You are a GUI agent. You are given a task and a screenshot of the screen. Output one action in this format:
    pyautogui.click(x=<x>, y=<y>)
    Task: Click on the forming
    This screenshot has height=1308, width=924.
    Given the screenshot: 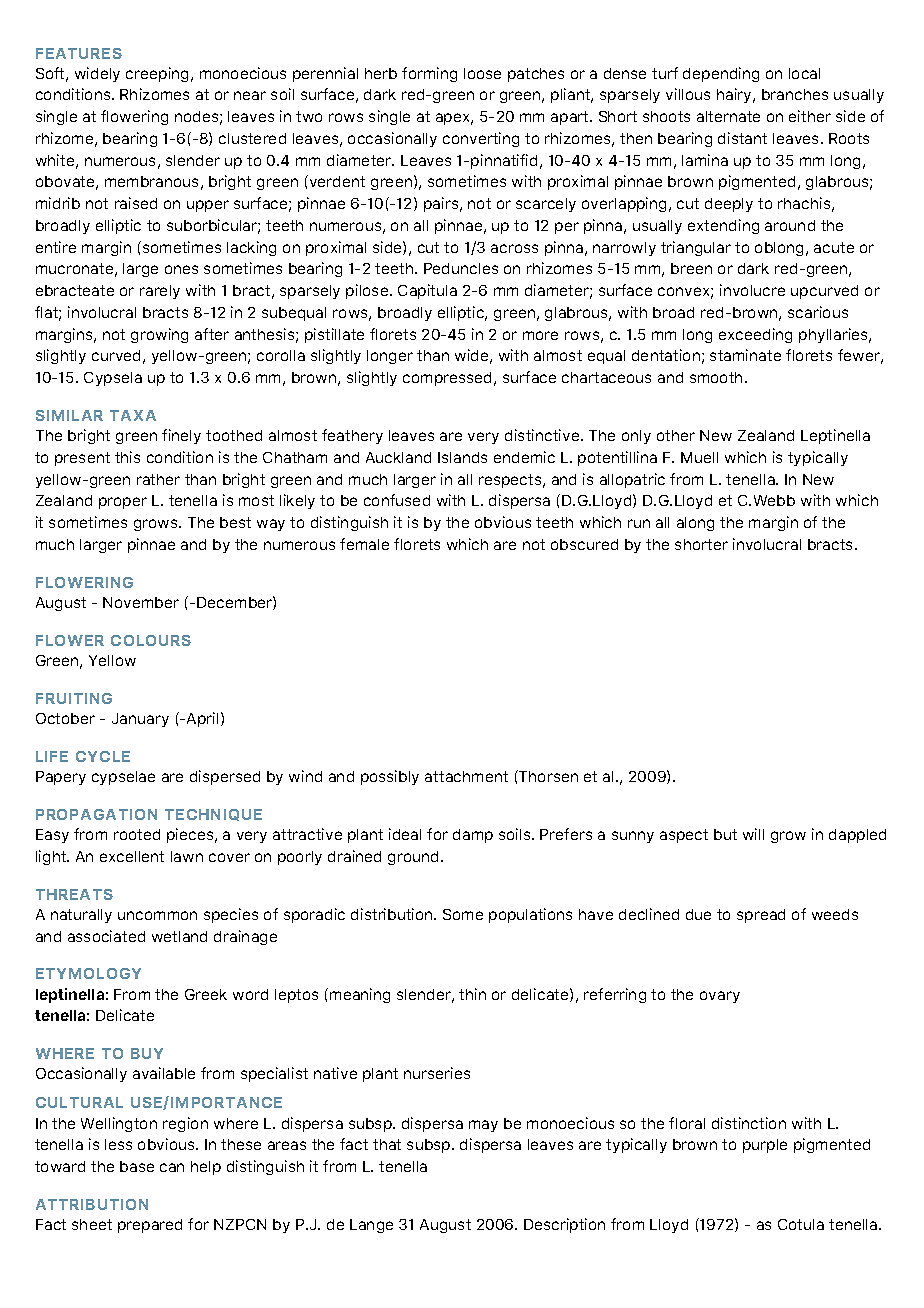 What is the action you would take?
    pyautogui.click(x=429, y=74)
